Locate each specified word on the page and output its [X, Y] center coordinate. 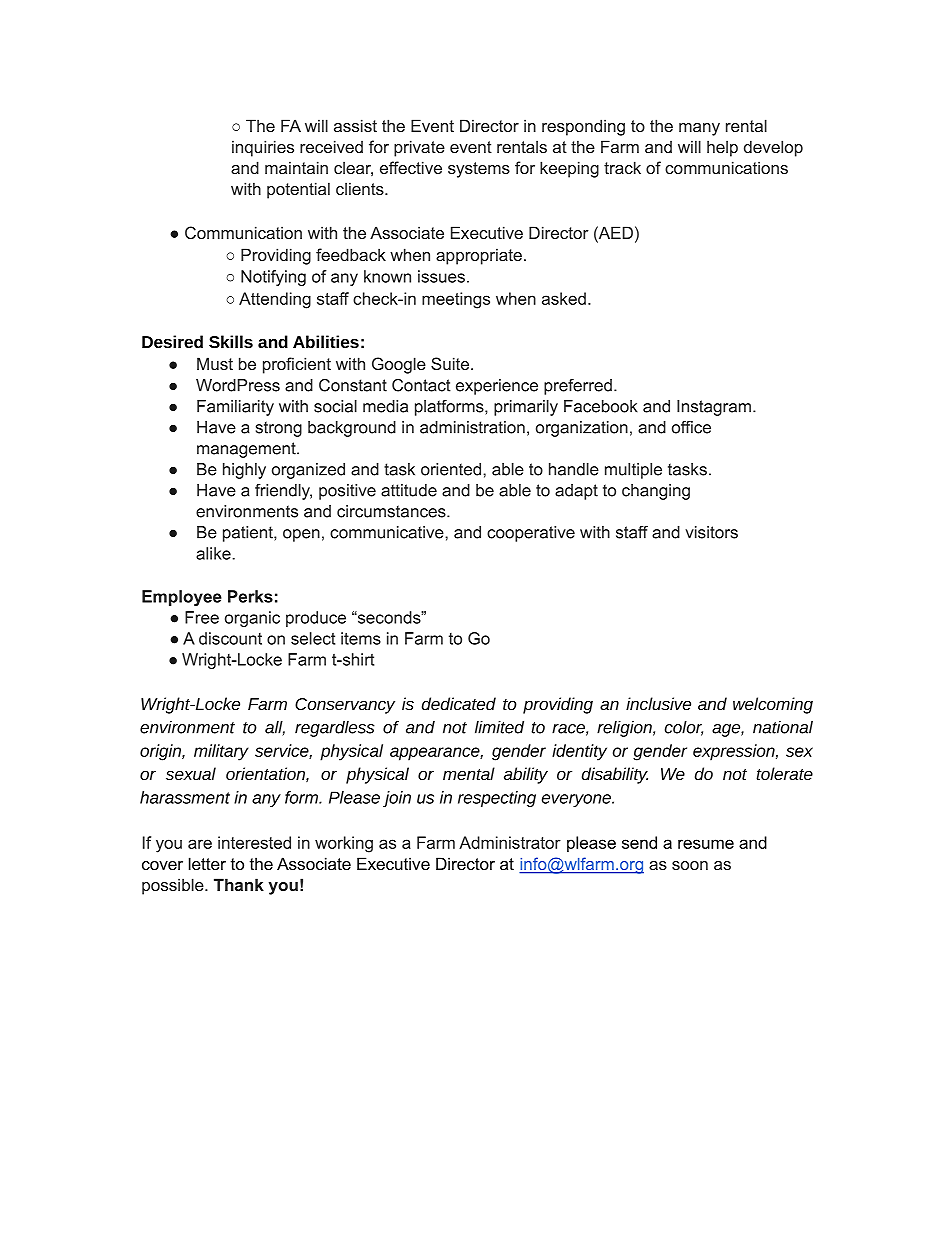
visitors [711, 532]
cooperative [531, 534]
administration [472, 427]
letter [207, 863]
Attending [275, 300]
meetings [456, 300]
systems [479, 170]
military [221, 752]
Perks [250, 596]
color [684, 728]
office [691, 427]
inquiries [263, 148]
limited [499, 727]
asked [564, 298]
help [722, 148]
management [247, 450]
